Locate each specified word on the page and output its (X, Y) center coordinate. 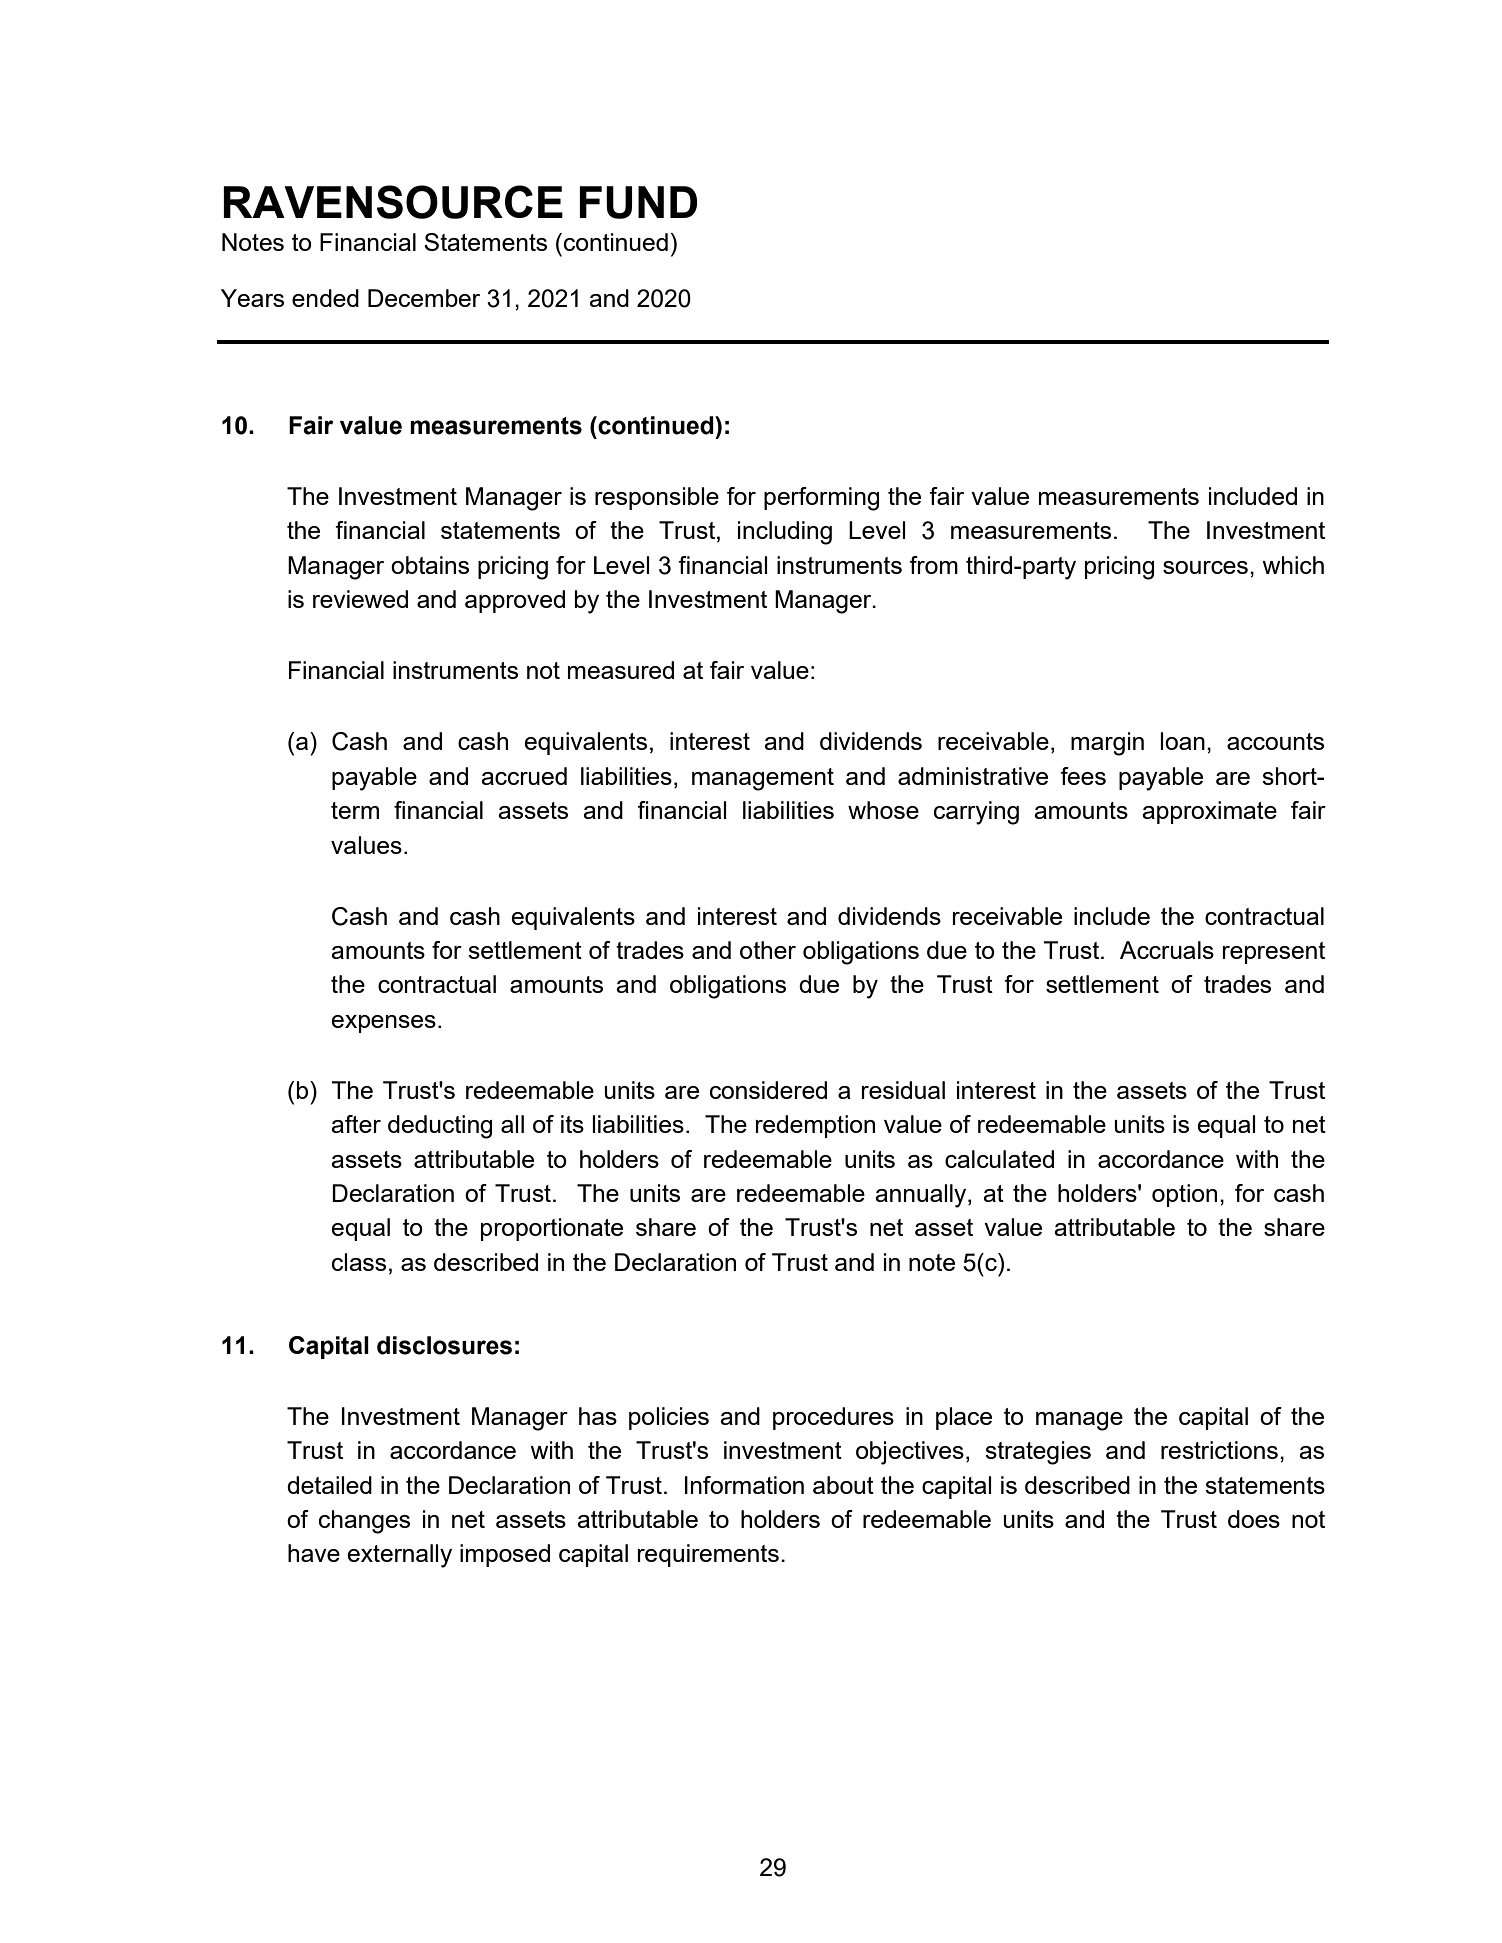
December (424, 298)
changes (364, 1522)
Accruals (1167, 950)
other (768, 950)
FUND (638, 202)
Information (744, 1485)
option (1184, 1195)
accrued (524, 776)
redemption (815, 1126)
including (785, 533)
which (1293, 565)
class (359, 1262)
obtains (430, 565)
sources (1205, 567)
